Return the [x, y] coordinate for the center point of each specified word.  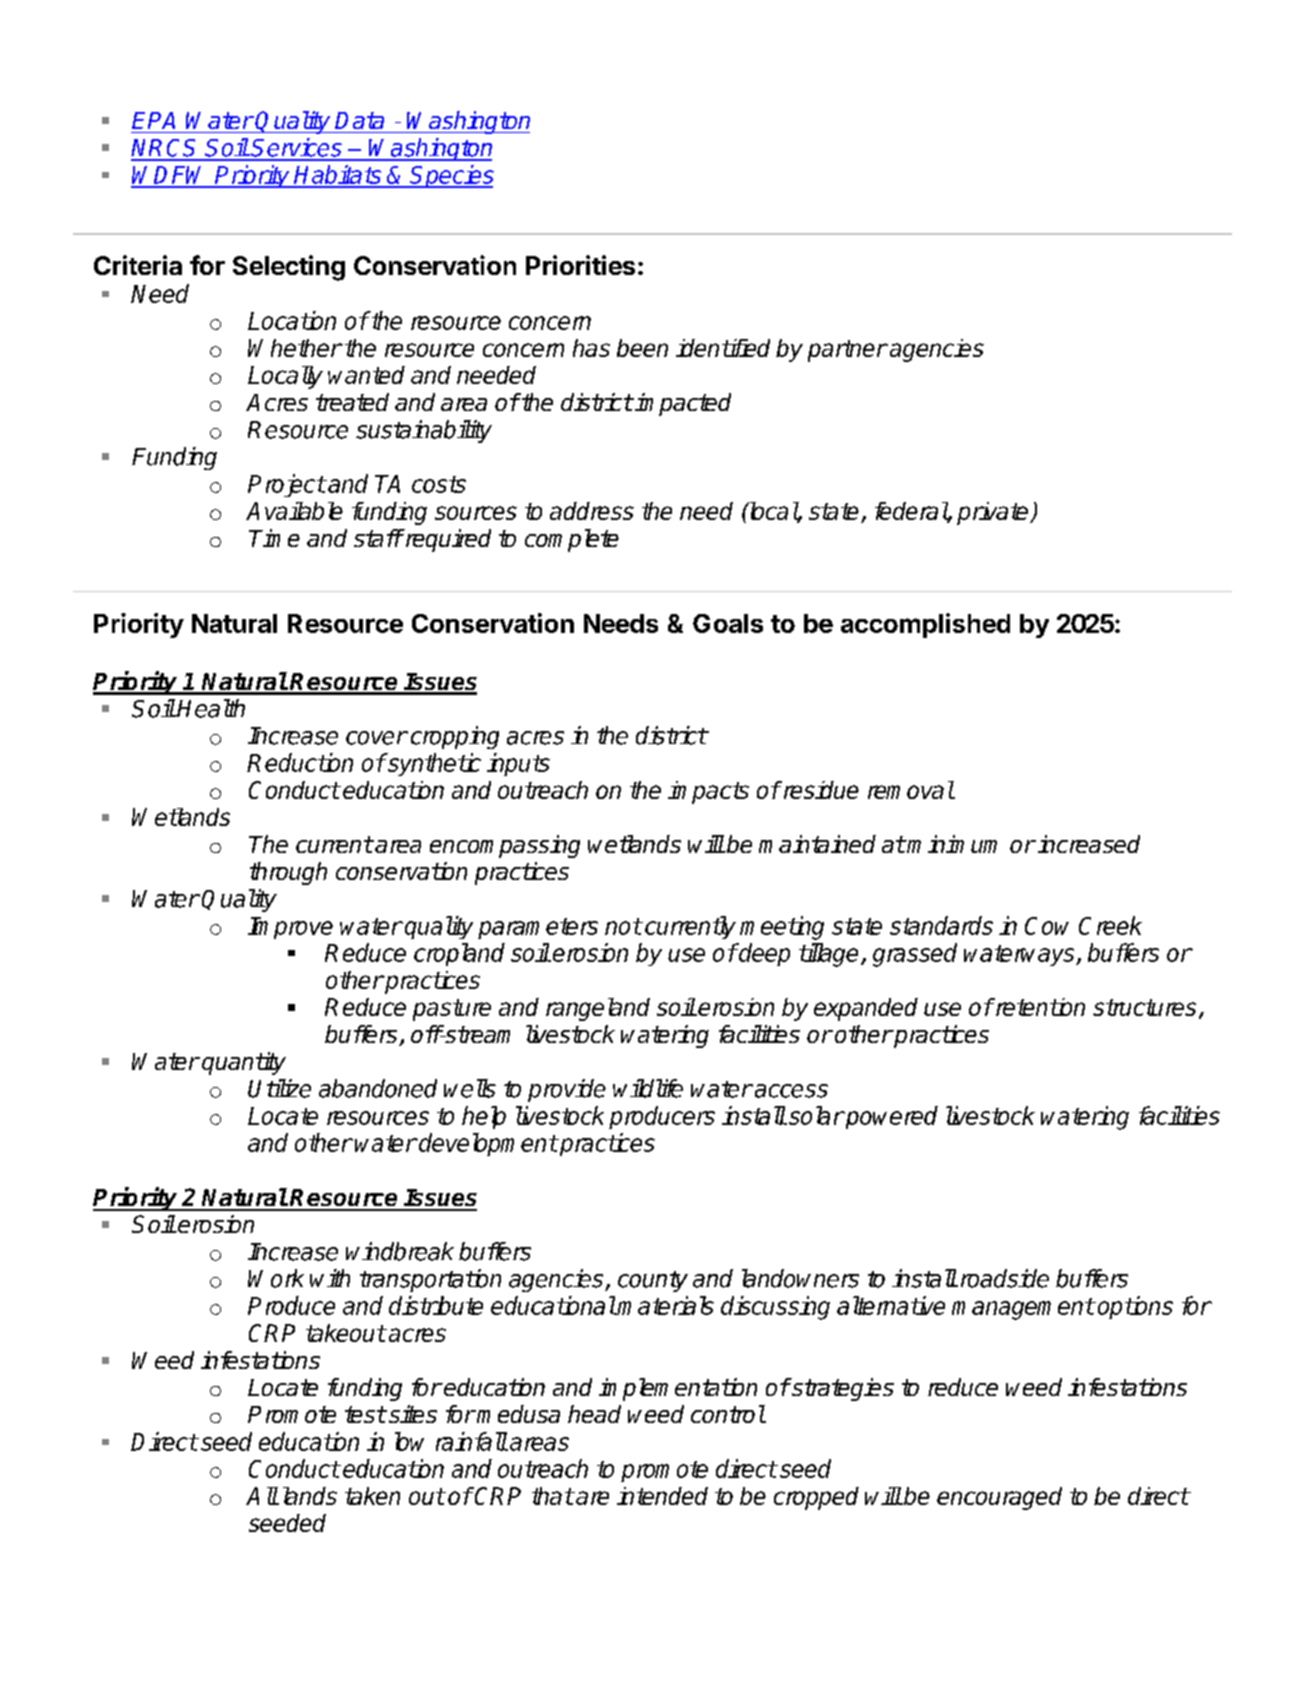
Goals [728, 623]
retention [1039, 1007]
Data [359, 120]
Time [274, 538]
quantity [244, 1063]
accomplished [925, 625]
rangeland [598, 1009]
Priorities [580, 265]
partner [847, 351]
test [365, 1414]
